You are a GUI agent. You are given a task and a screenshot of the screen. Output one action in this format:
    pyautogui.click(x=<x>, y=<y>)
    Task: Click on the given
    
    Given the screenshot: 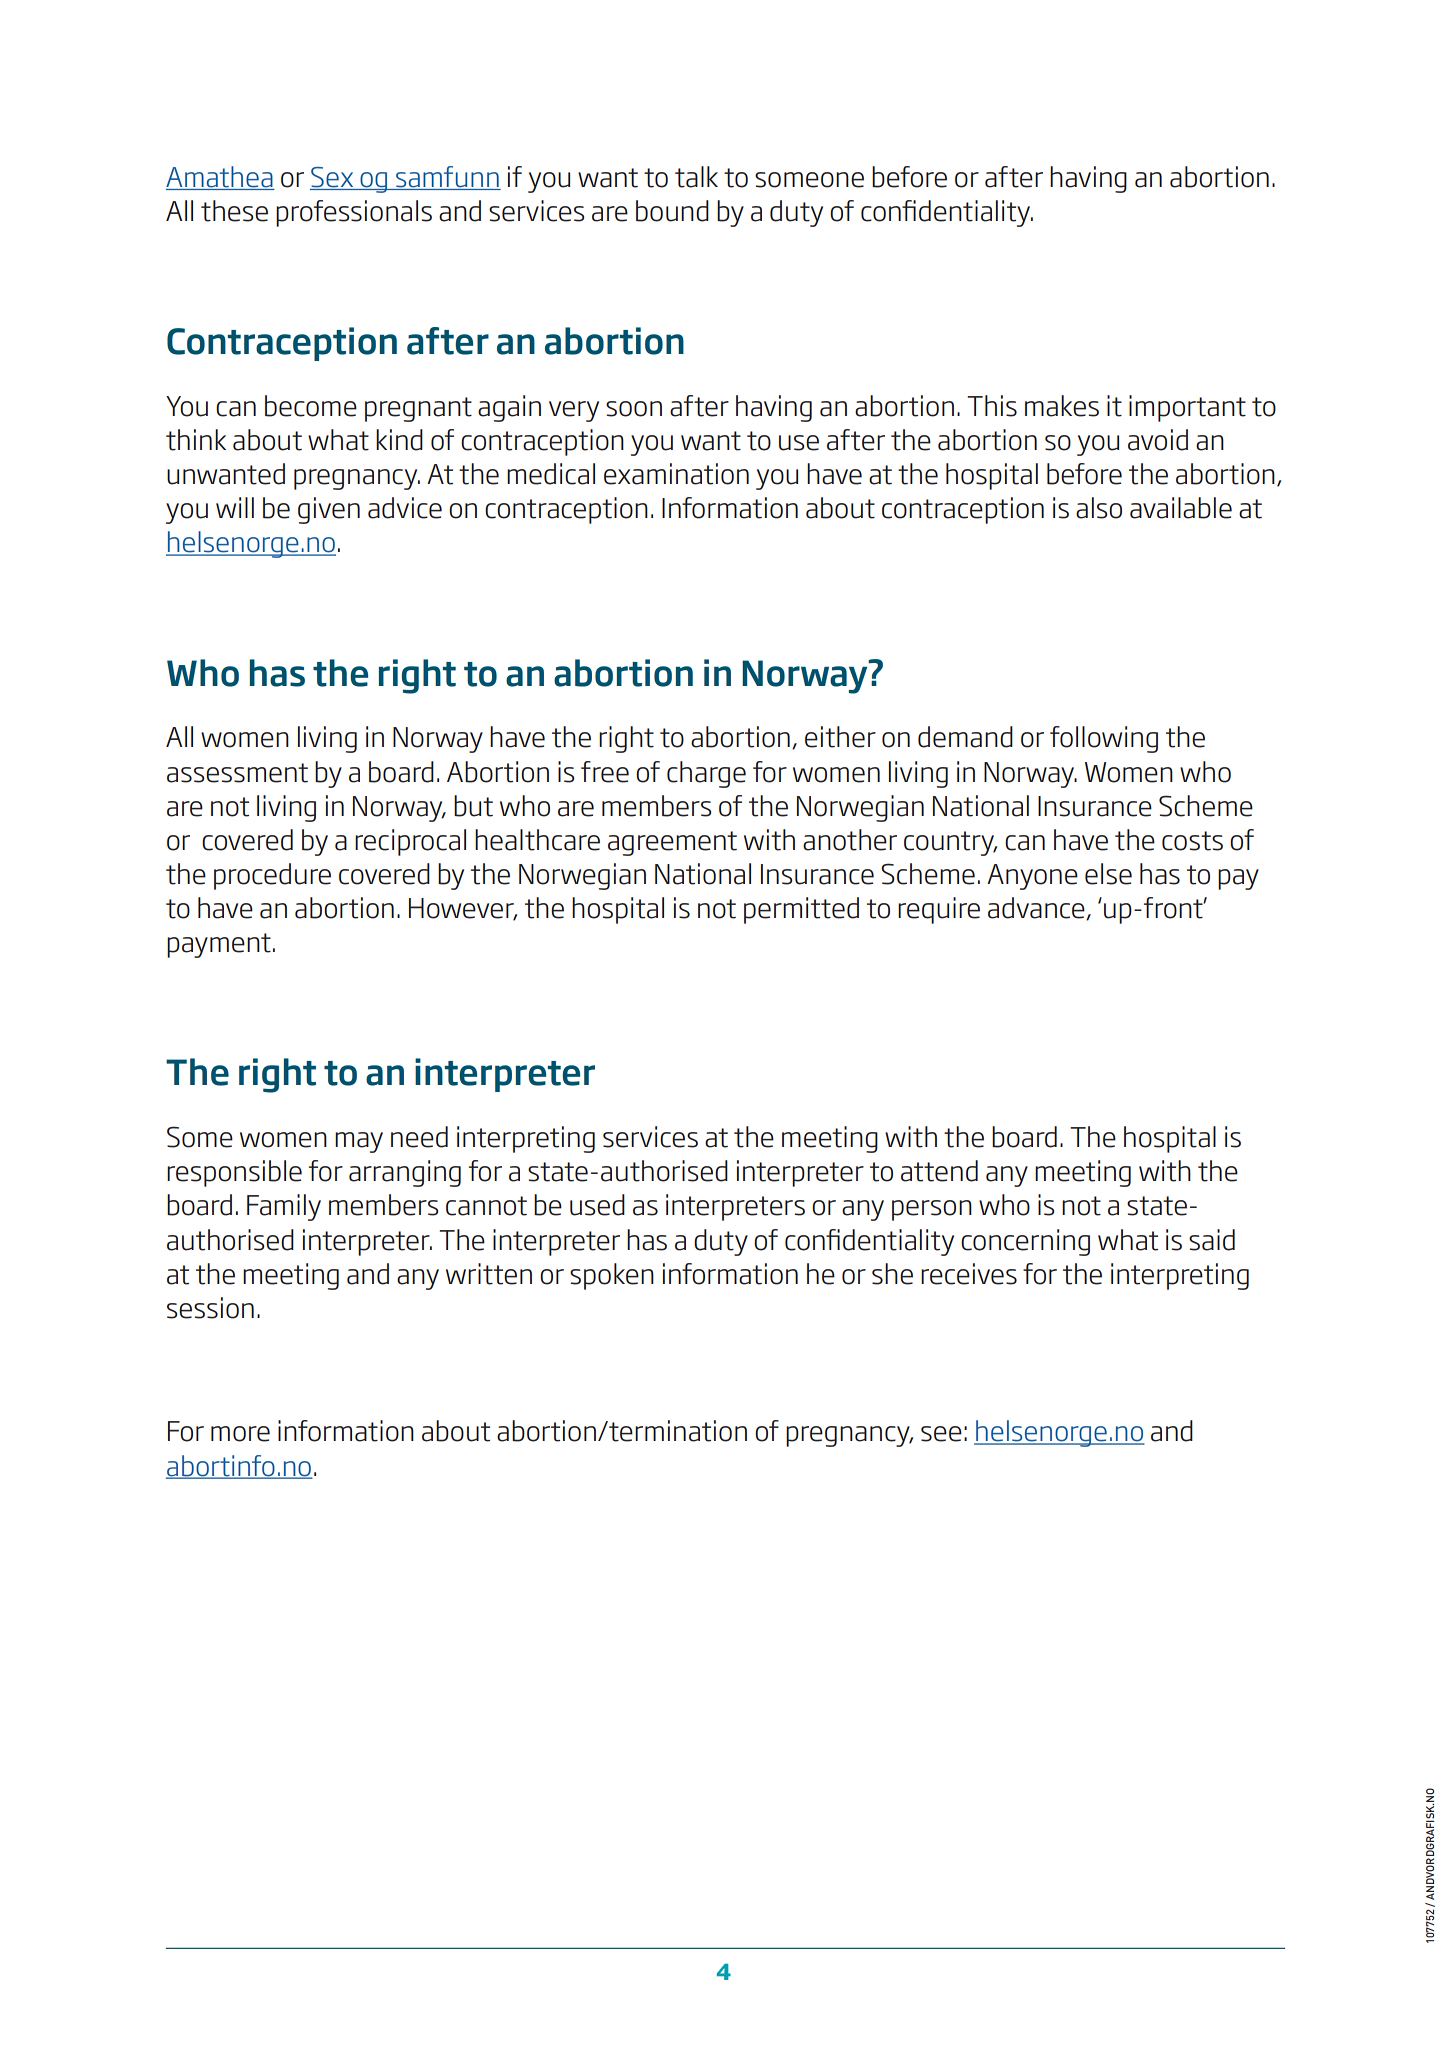 What is the action you would take?
    pyautogui.click(x=329, y=510)
